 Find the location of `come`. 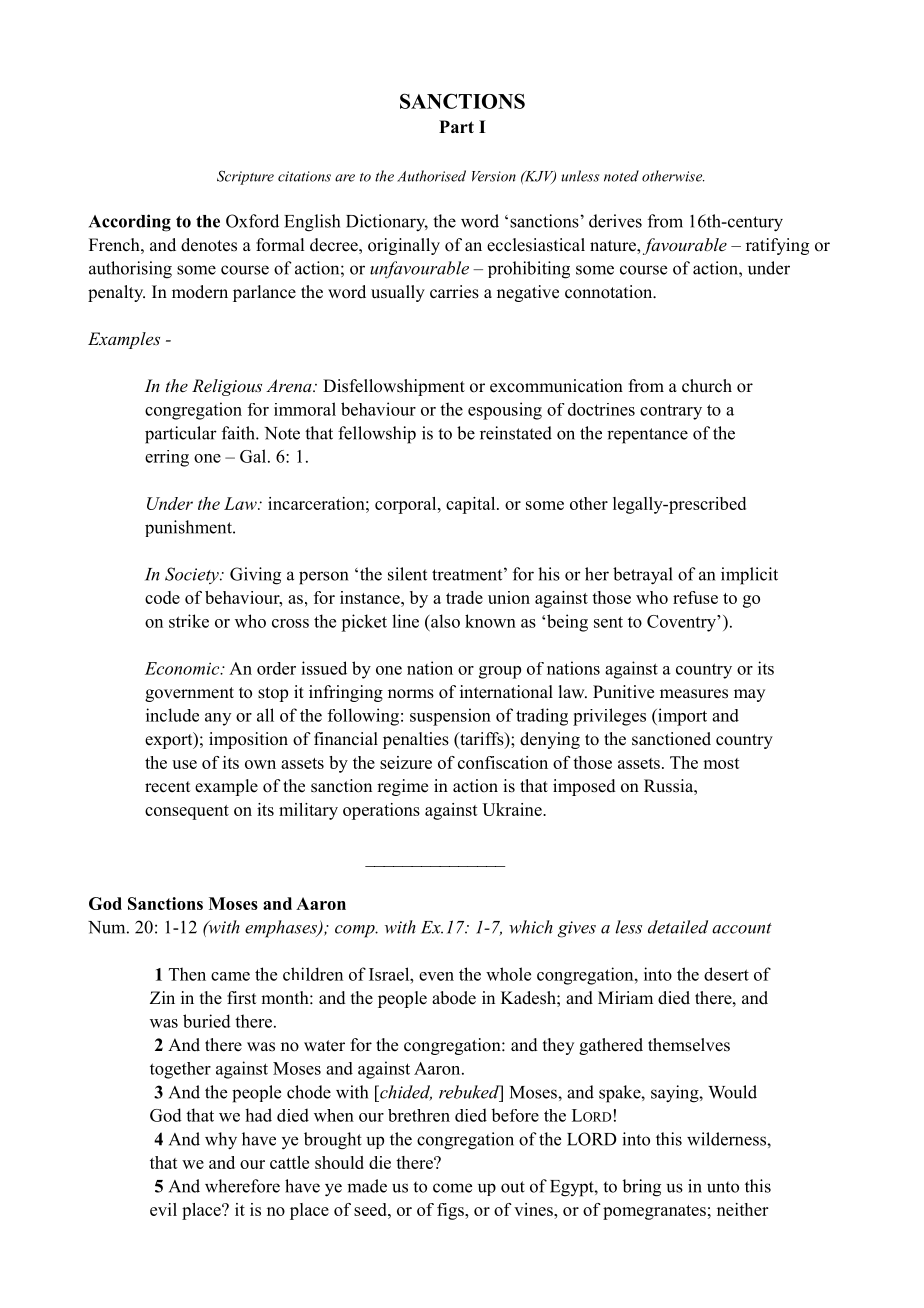

come is located at coordinates (452, 1188).
